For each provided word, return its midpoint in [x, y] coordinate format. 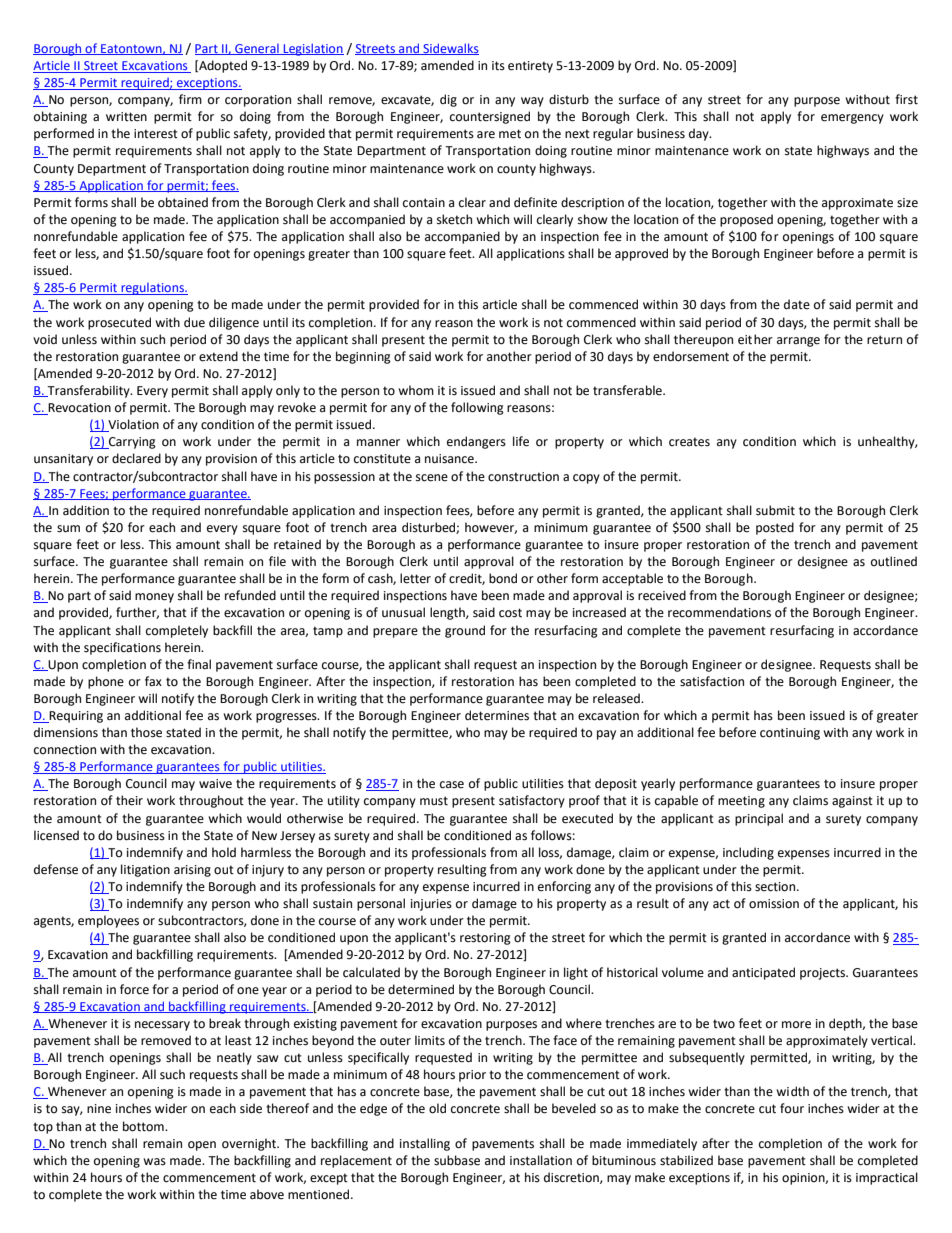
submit [775, 510]
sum [68, 529]
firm [190, 99]
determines [497, 715]
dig [448, 100]
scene [432, 478]
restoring [485, 939]
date [797, 304]
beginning [363, 357]
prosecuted [119, 323]
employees [108, 921]
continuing [790, 734]
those [146, 732]
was [154, 1162]
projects [823, 974]
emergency [852, 119]
